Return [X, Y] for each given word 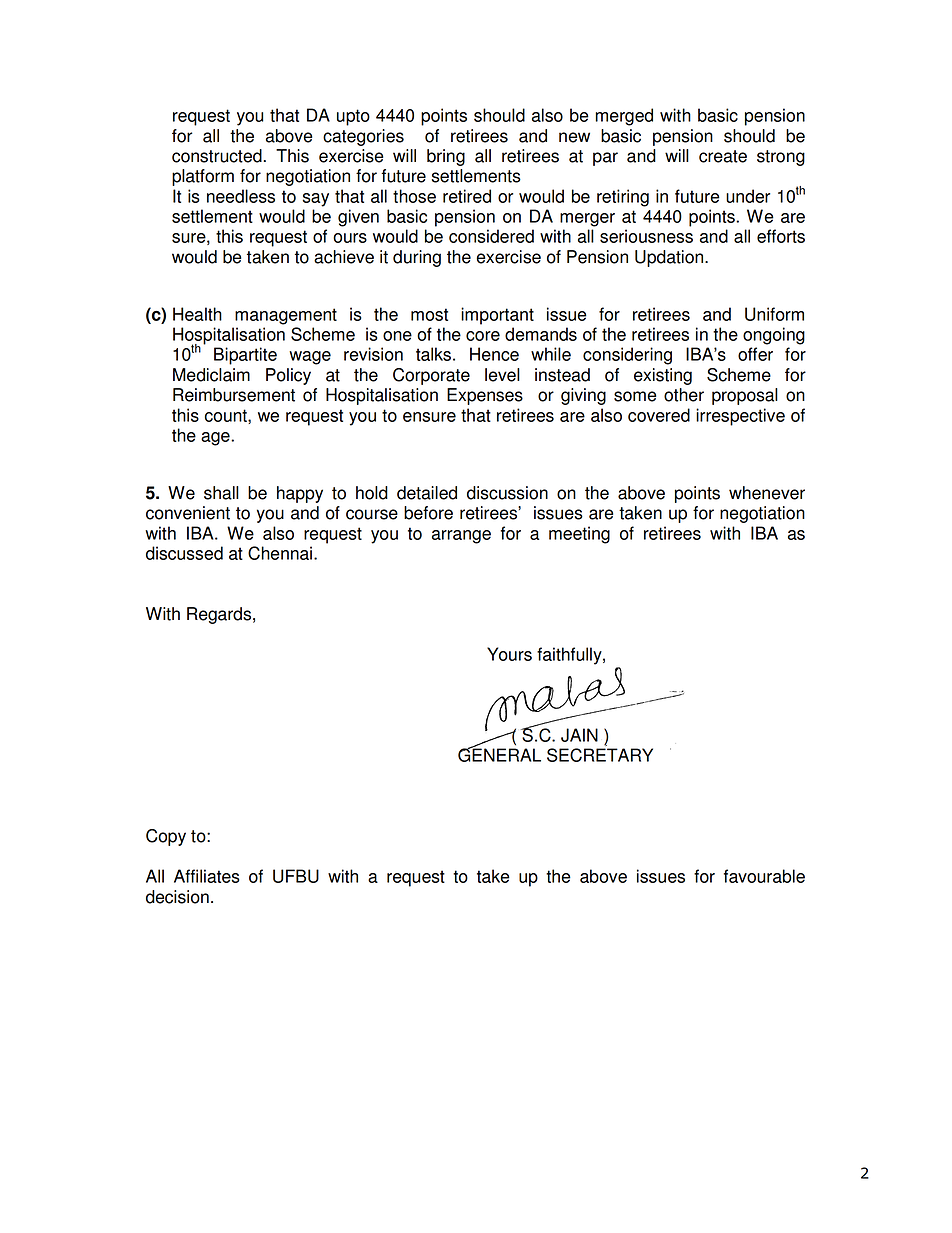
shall [221, 493]
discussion [507, 493]
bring [446, 157]
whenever [767, 493]
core [483, 336]
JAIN [579, 735]
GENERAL [499, 754]
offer [755, 354]
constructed [218, 156]
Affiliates [207, 876]
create [723, 156]
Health [197, 314]
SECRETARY [600, 755]
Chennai [280, 553]
